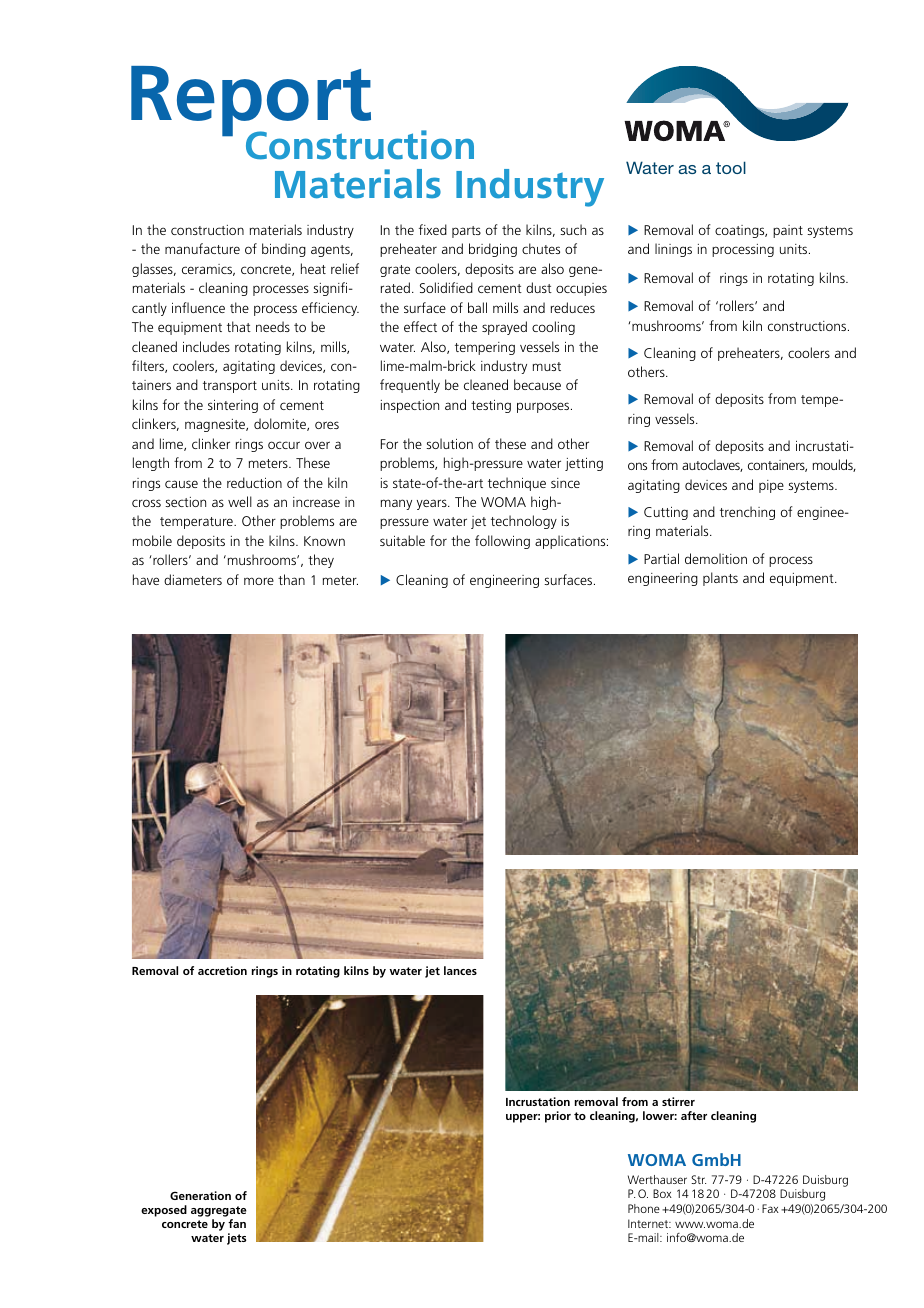 The image size is (924, 1308). I want to click on tool, so click(731, 167).
